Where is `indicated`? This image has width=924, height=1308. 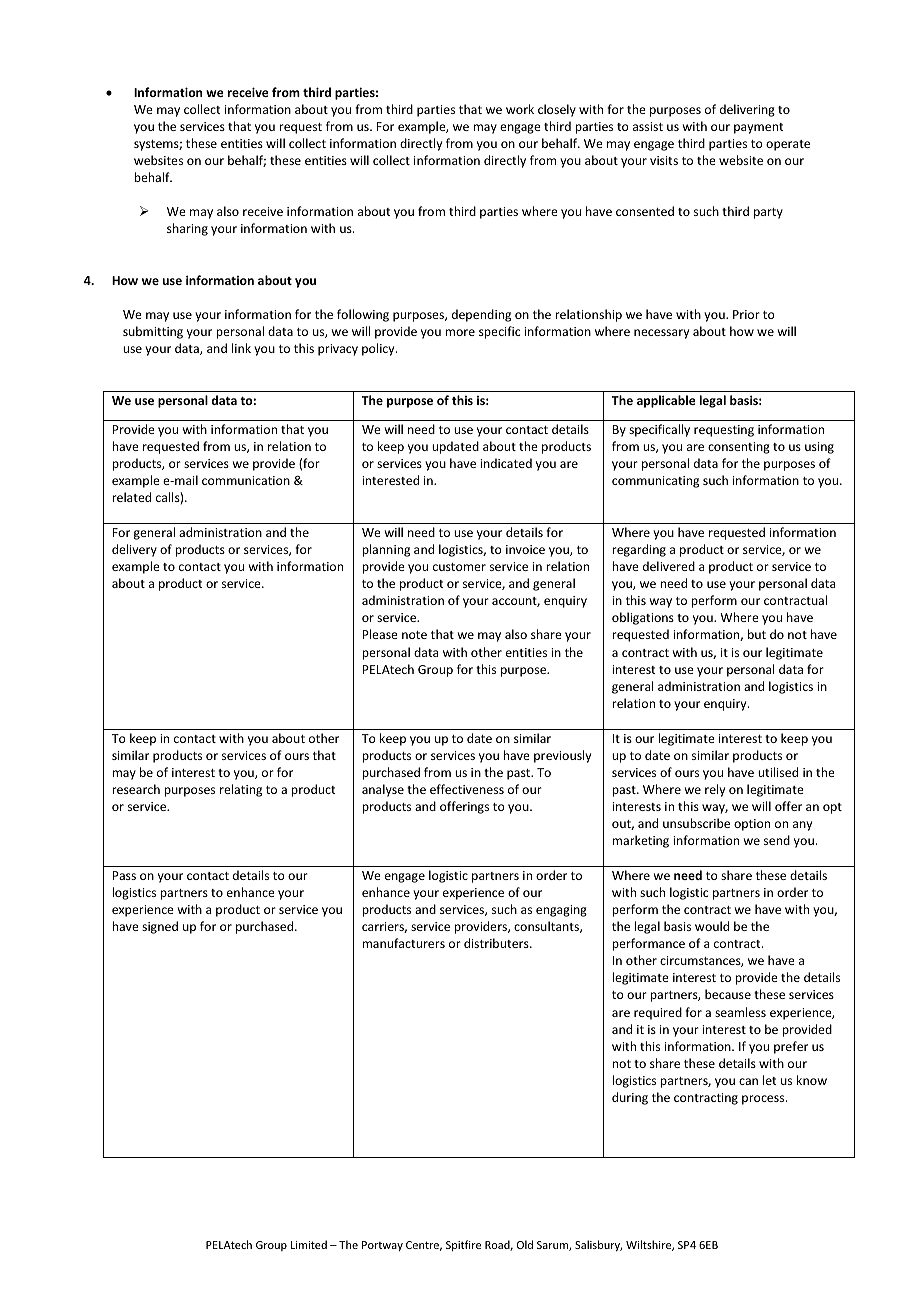 indicated is located at coordinates (506, 463).
